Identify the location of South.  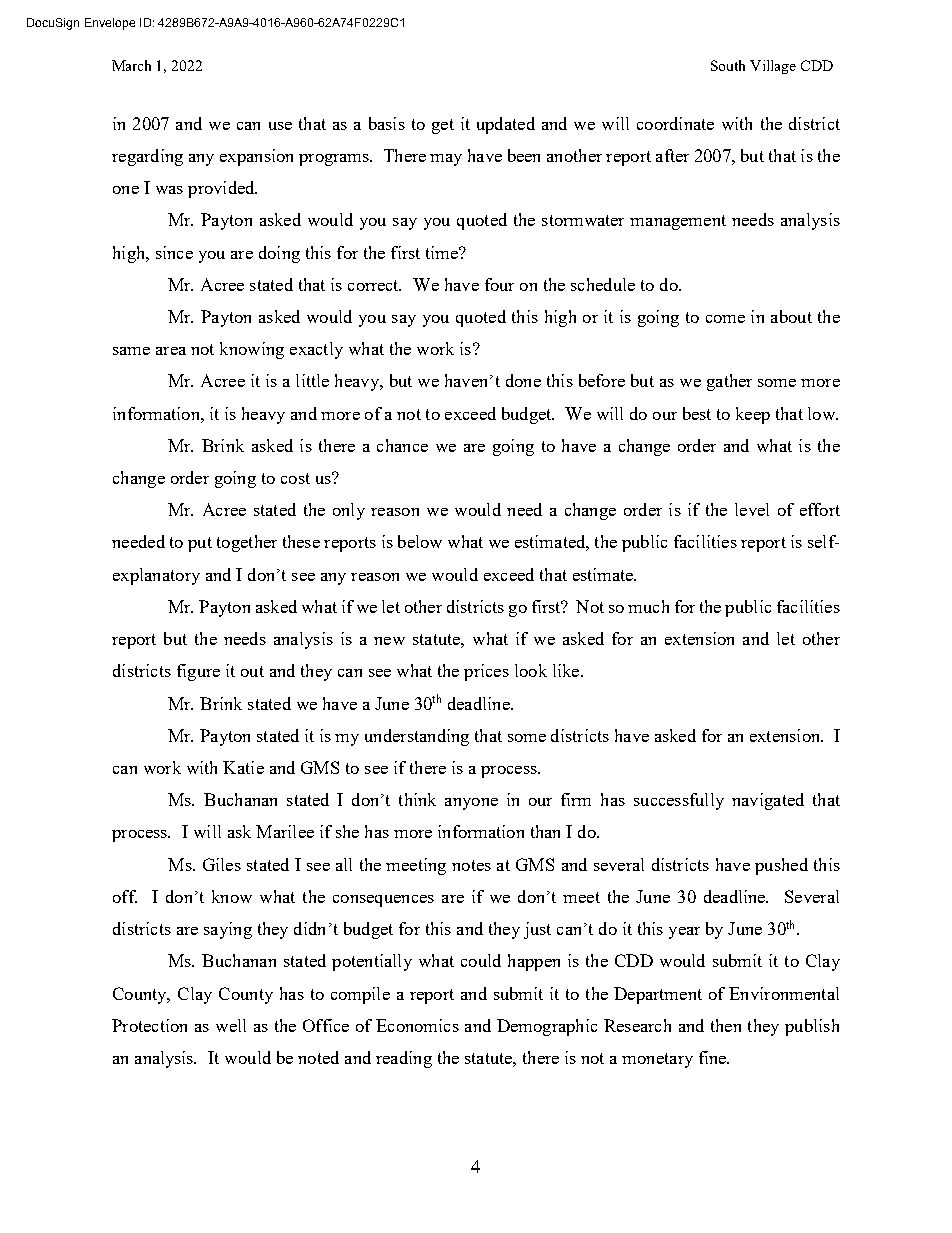
(728, 65).
